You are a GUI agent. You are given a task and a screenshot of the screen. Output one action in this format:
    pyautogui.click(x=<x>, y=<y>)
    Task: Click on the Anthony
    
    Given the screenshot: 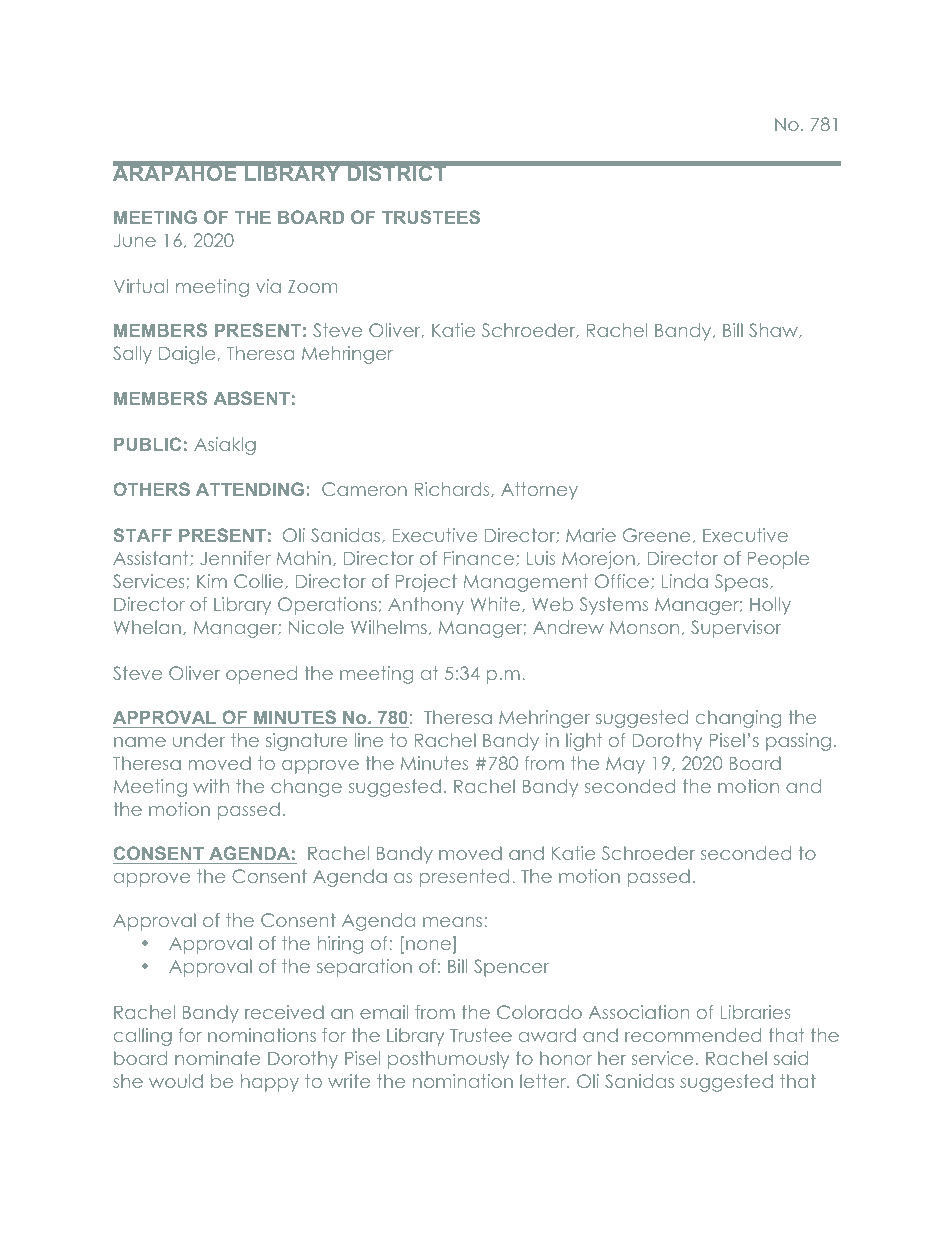 What is the action you would take?
    pyautogui.click(x=426, y=606)
